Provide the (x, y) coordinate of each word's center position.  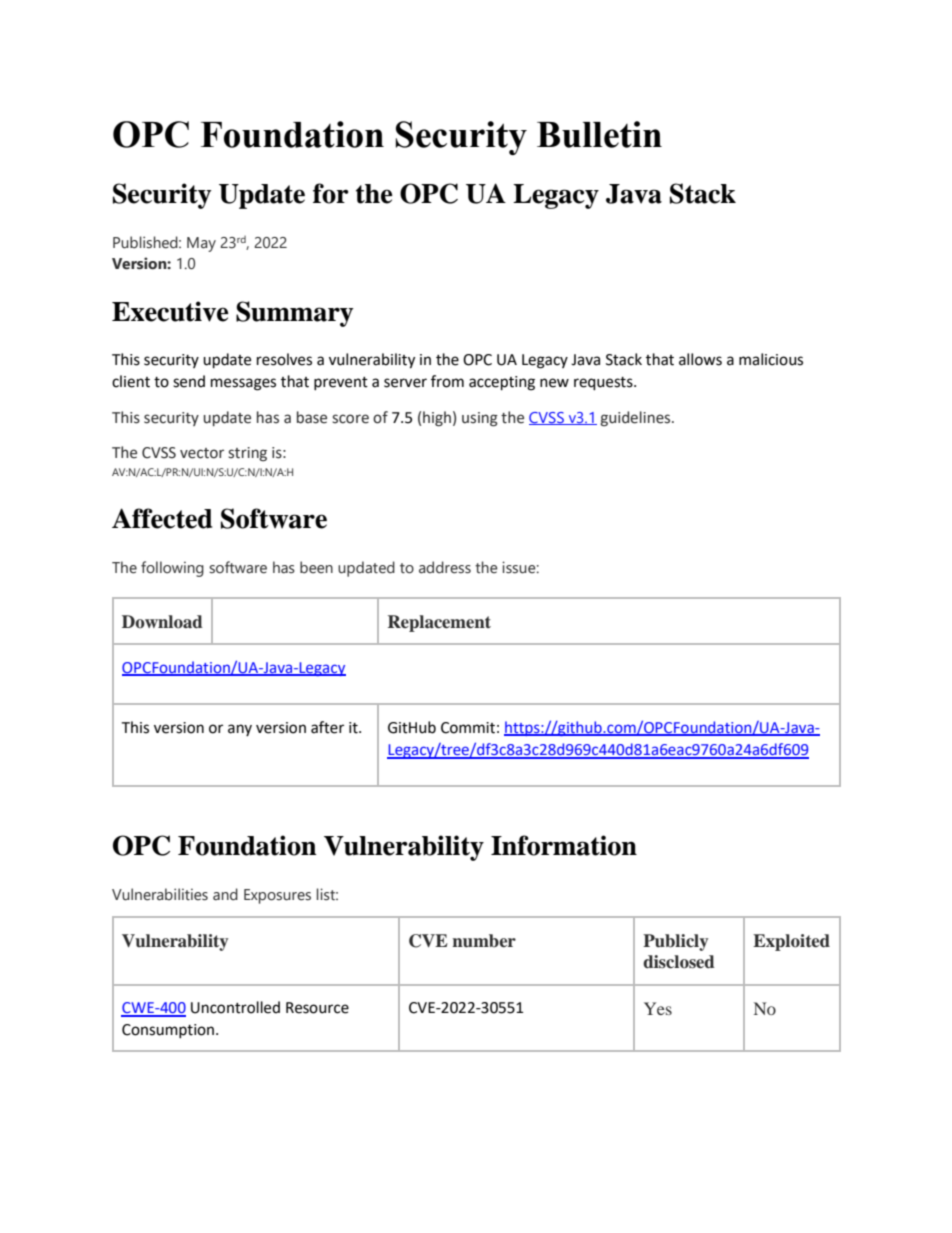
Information (564, 845)
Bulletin (599, 134)
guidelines (636, 418)
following (172, 569)
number (484, 941)
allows (700, 359)
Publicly (675, 942)
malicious (771, 359)
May (201, 244)
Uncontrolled (235, 1007)
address (445, 567)
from (447, 381)
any (240, 730)
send (189, 381)
